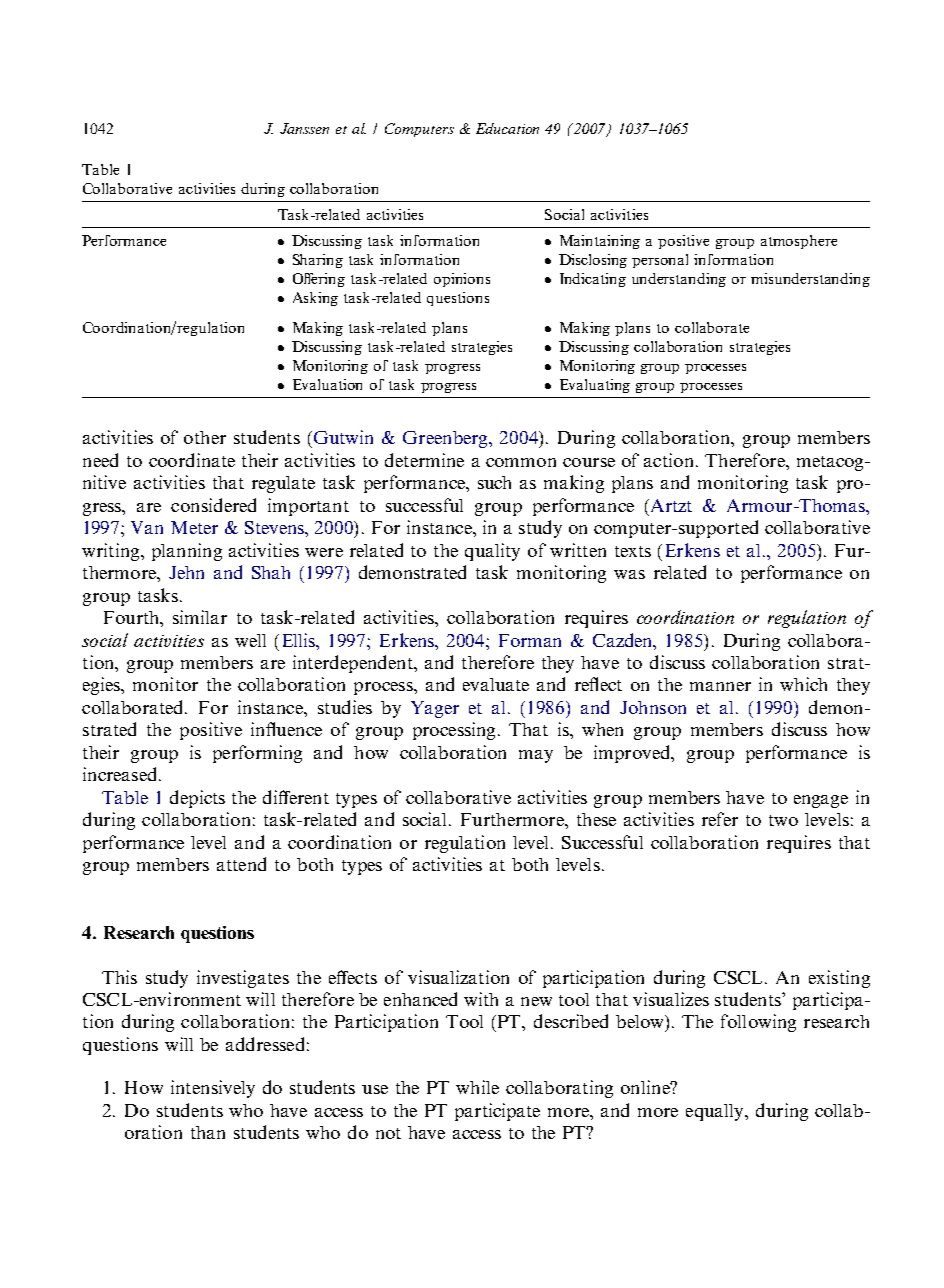  What do you see at coordinates (462, 280) in the screenshot?
I see `opinions` at bounding box center [462, 280].
